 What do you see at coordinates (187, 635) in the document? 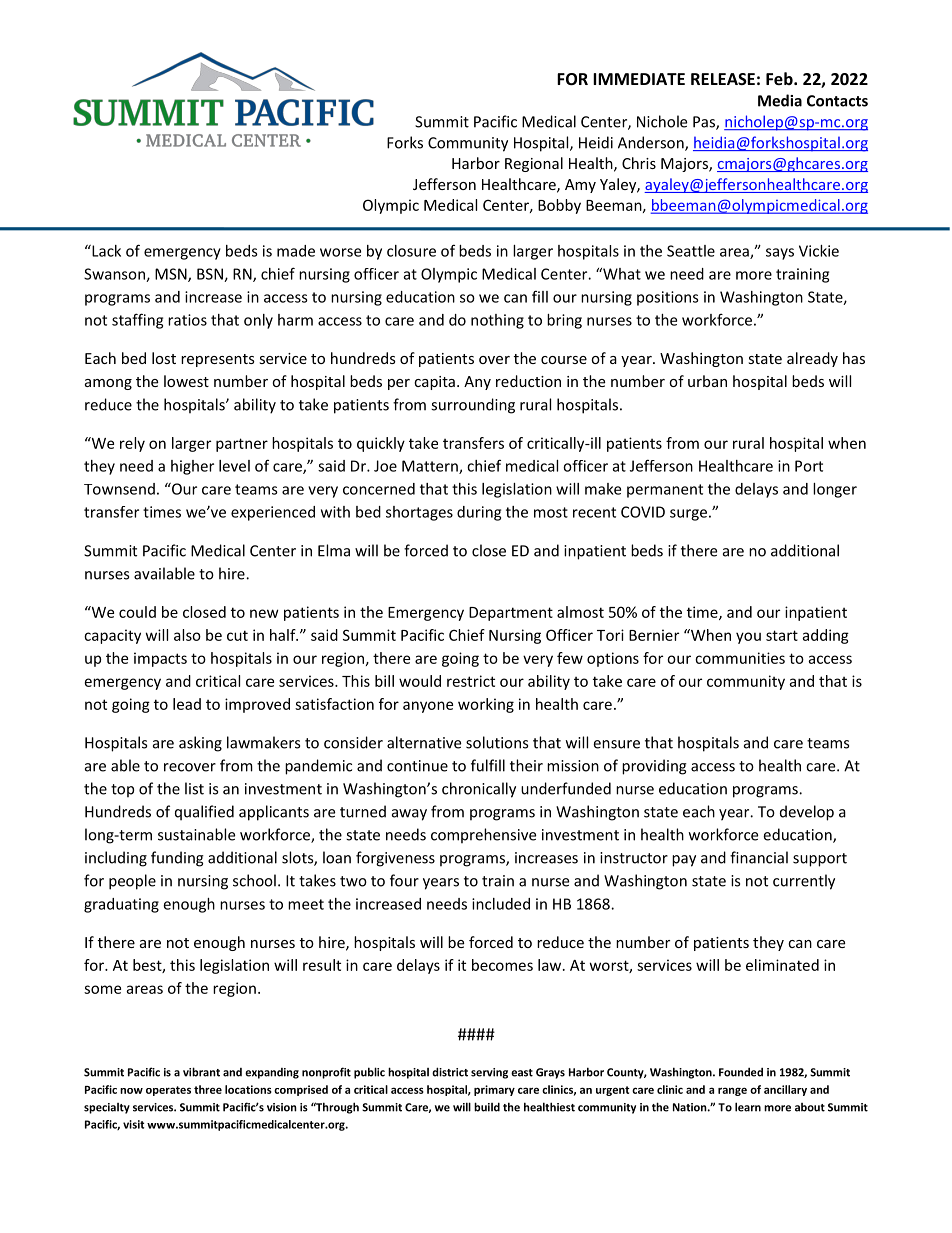
I see `also` at bounding box center [187, 635].
